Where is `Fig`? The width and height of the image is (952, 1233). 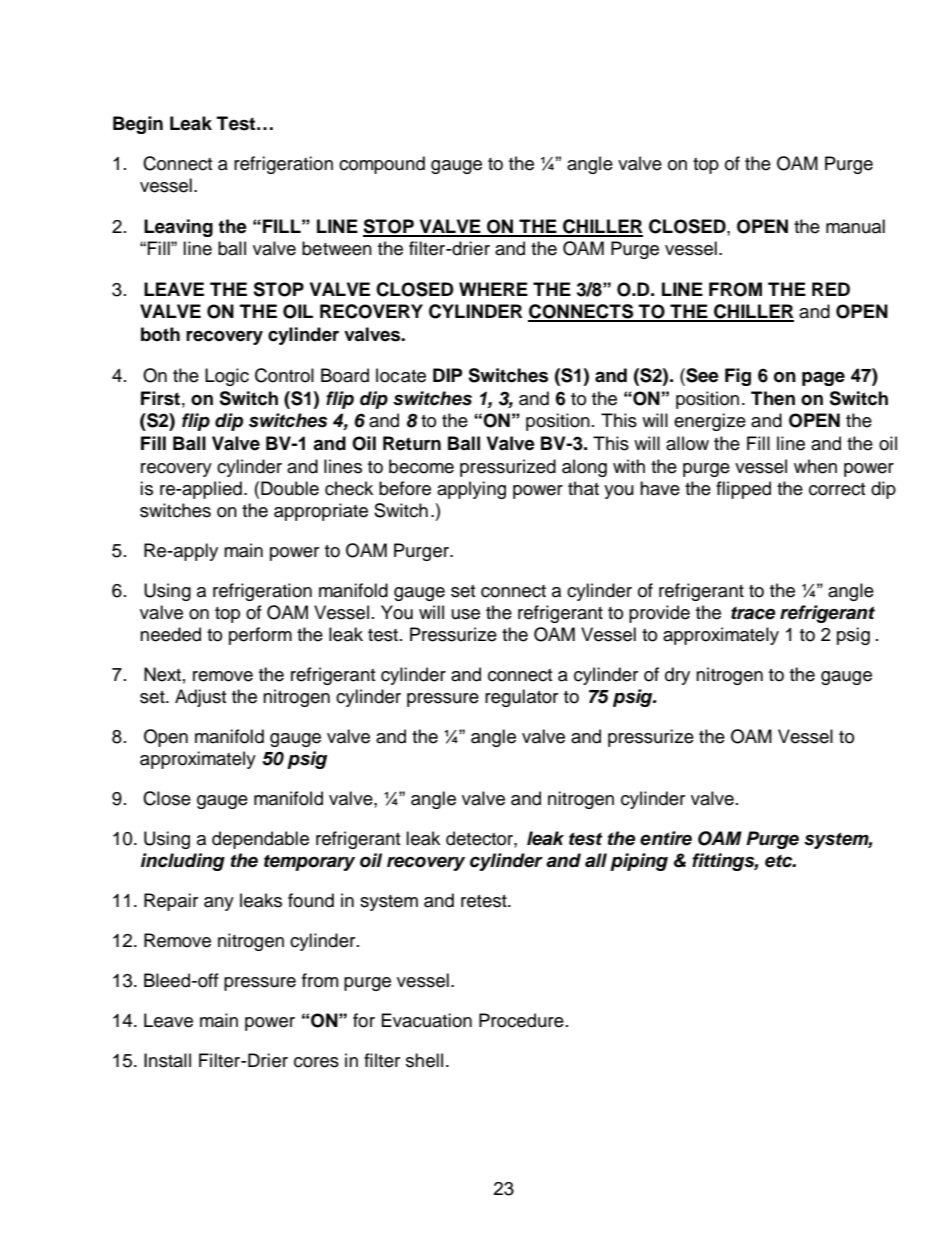 Fig is located at coordinates (738, 377).
